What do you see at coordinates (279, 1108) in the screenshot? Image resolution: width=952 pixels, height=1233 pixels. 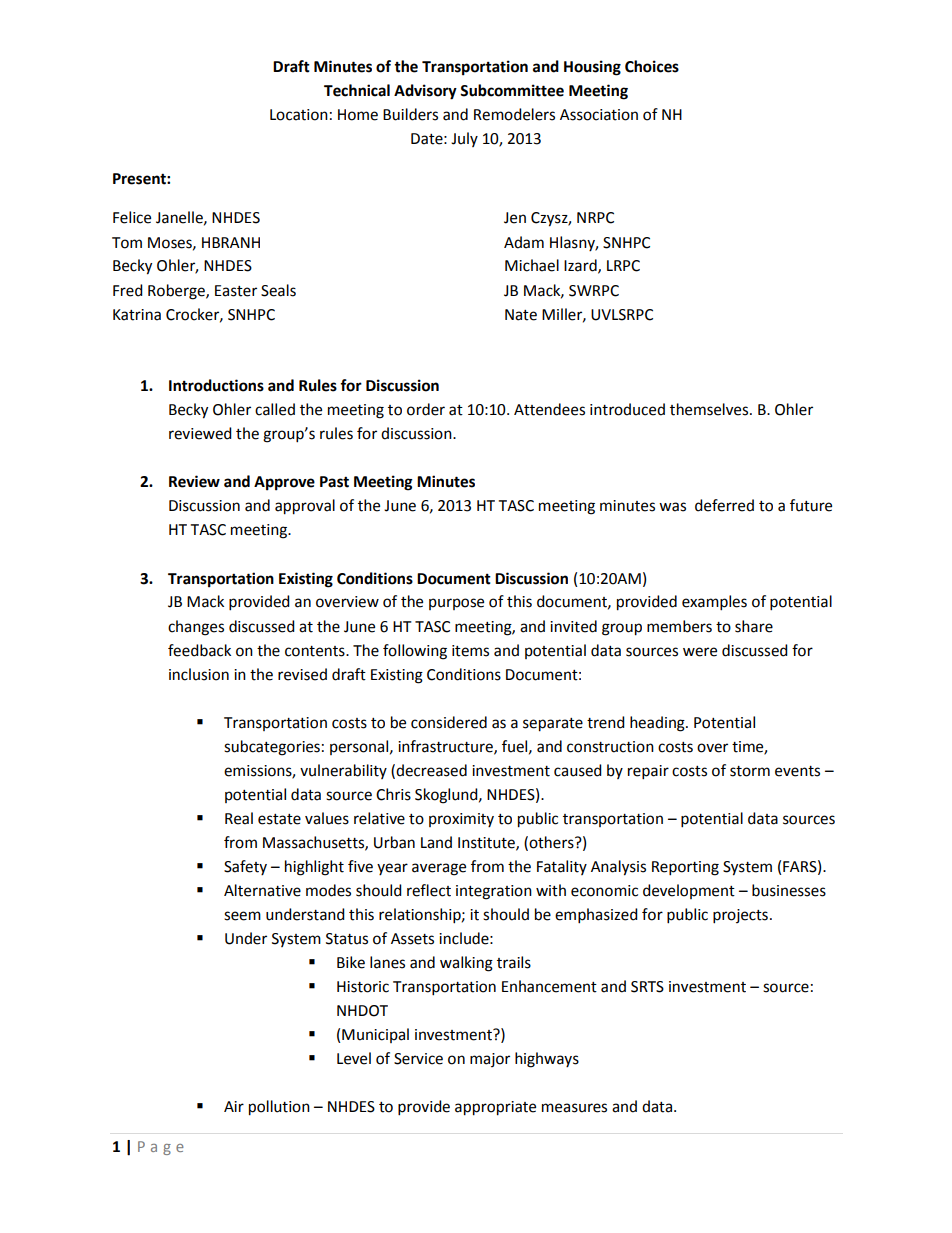 I see `pollution` at bounding box center [279, 1108].
